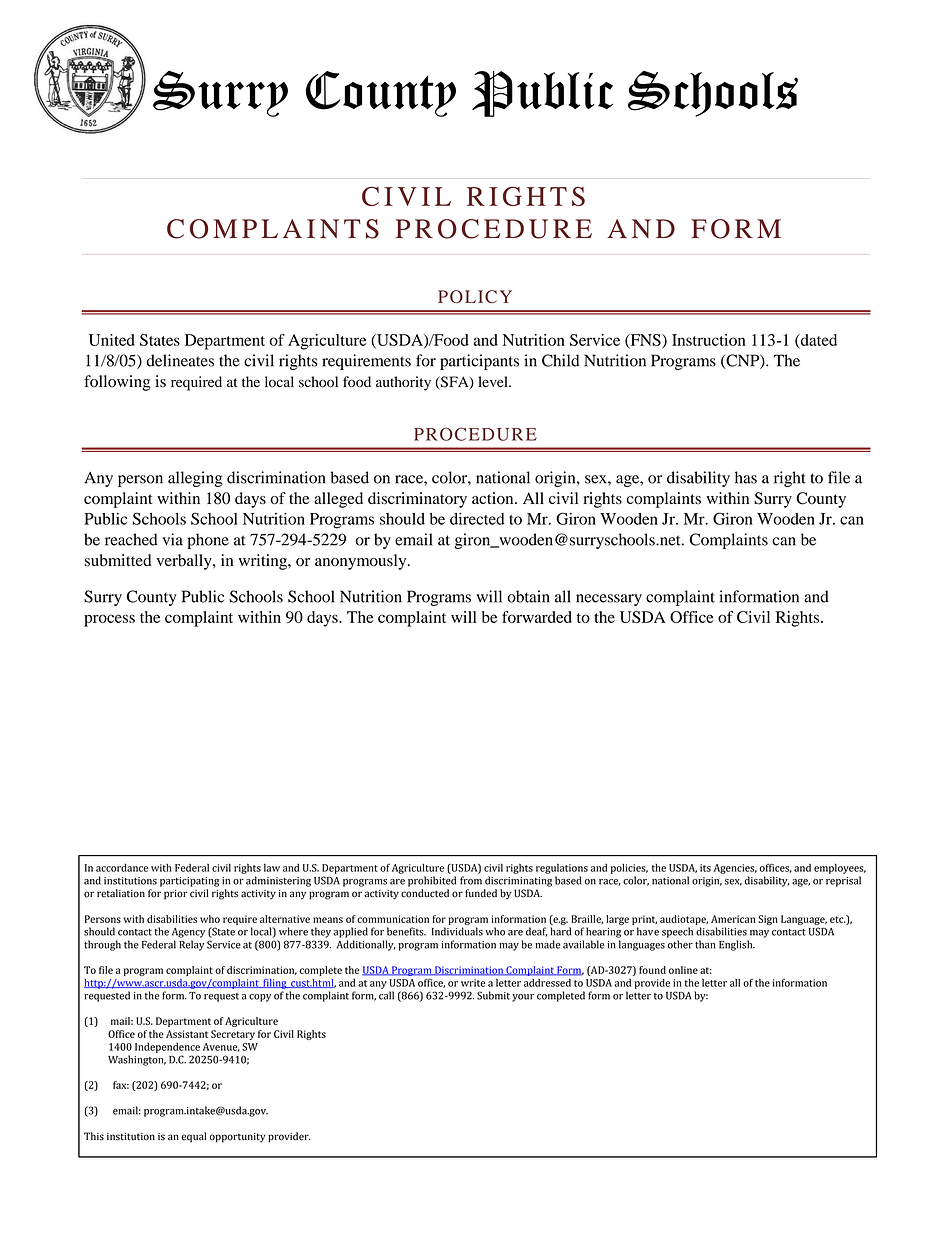 Image resolution: width=952 pixels, height=1233 pixels. What do you see at coordinates (523, 998) in the screenshot?
I see `your` at bounding box center [523, 998].
